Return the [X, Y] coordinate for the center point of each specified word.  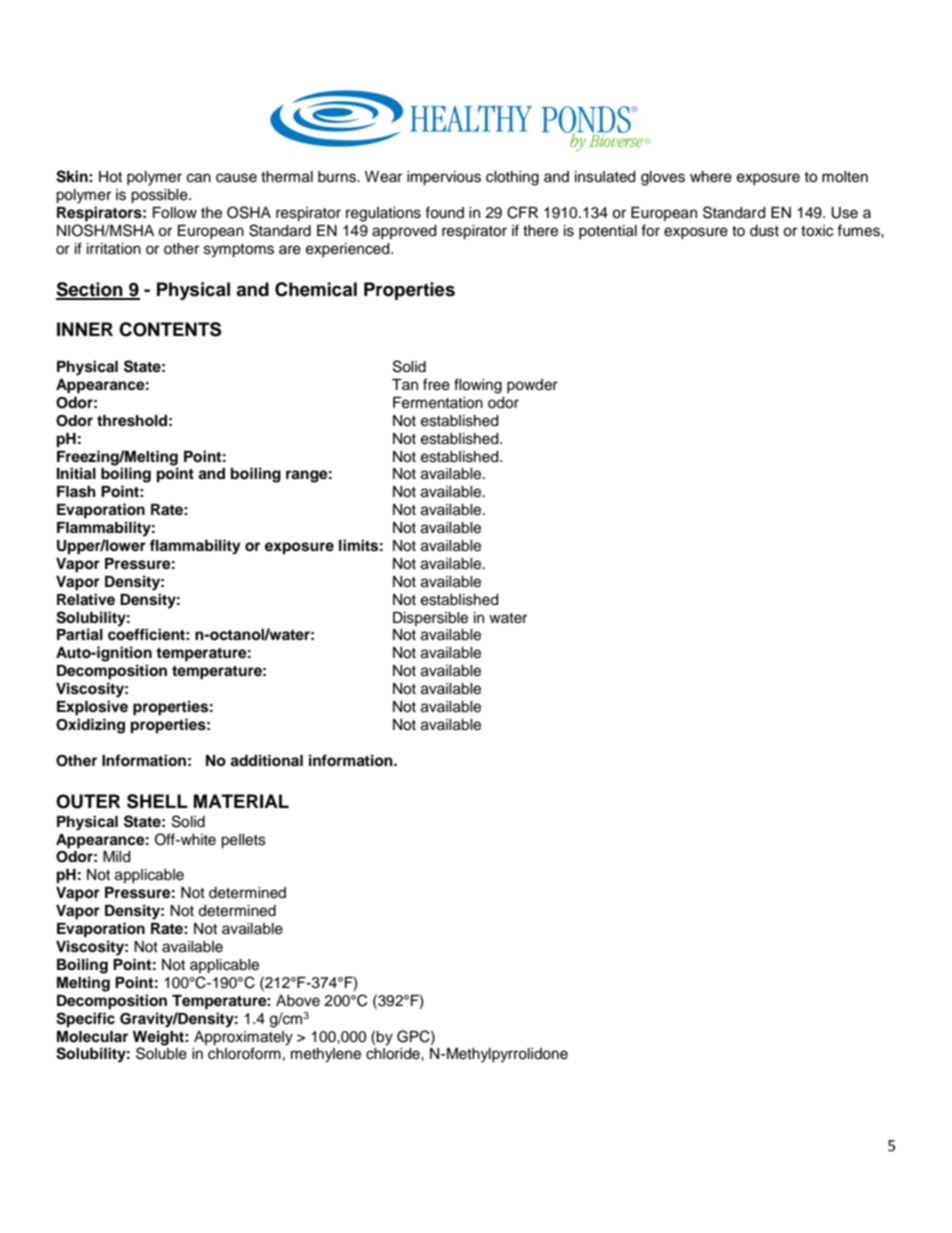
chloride [394, 1054]
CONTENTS [170, 329]
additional [266, 760]
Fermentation [438, 403]
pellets [243, 841]
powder [532, 386]
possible [160, 196]
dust [764, 231]
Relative [86, 599]
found [444, 212]
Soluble [161, 1053]
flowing [478, 386]
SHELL [157, 801]
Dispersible [430, 619]
